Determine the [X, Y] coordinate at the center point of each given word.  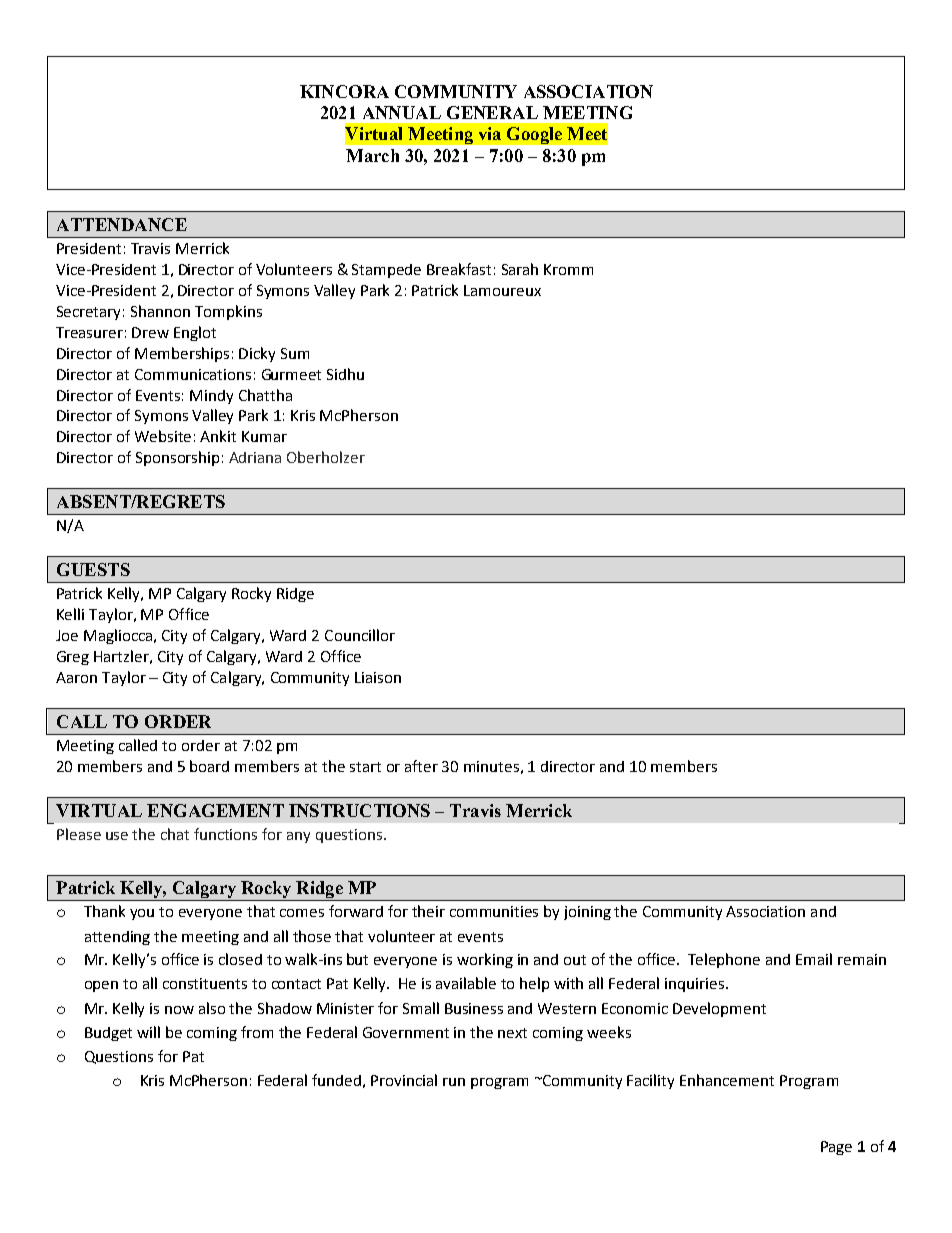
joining [587, 913]
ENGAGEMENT [215, 810]
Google [534, 135]
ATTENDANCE [122, 224]
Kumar [264, 436]
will [148, 1032]
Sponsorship [177, 458]
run [454, 1082]
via [490, 133]
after [421, 766]
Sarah [520, 269]
